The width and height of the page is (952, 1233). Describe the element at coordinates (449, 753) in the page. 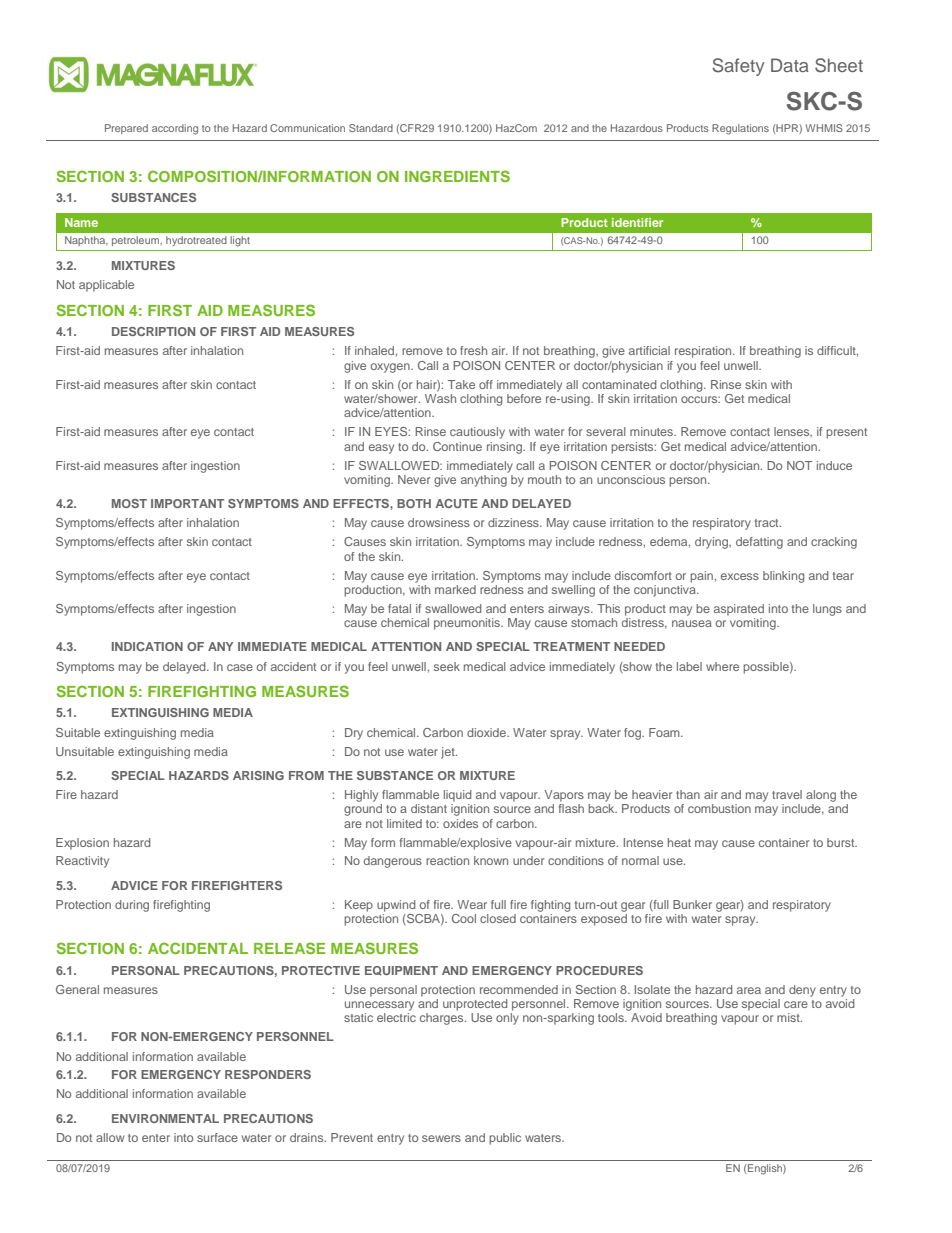

I see `jet` at that location.
